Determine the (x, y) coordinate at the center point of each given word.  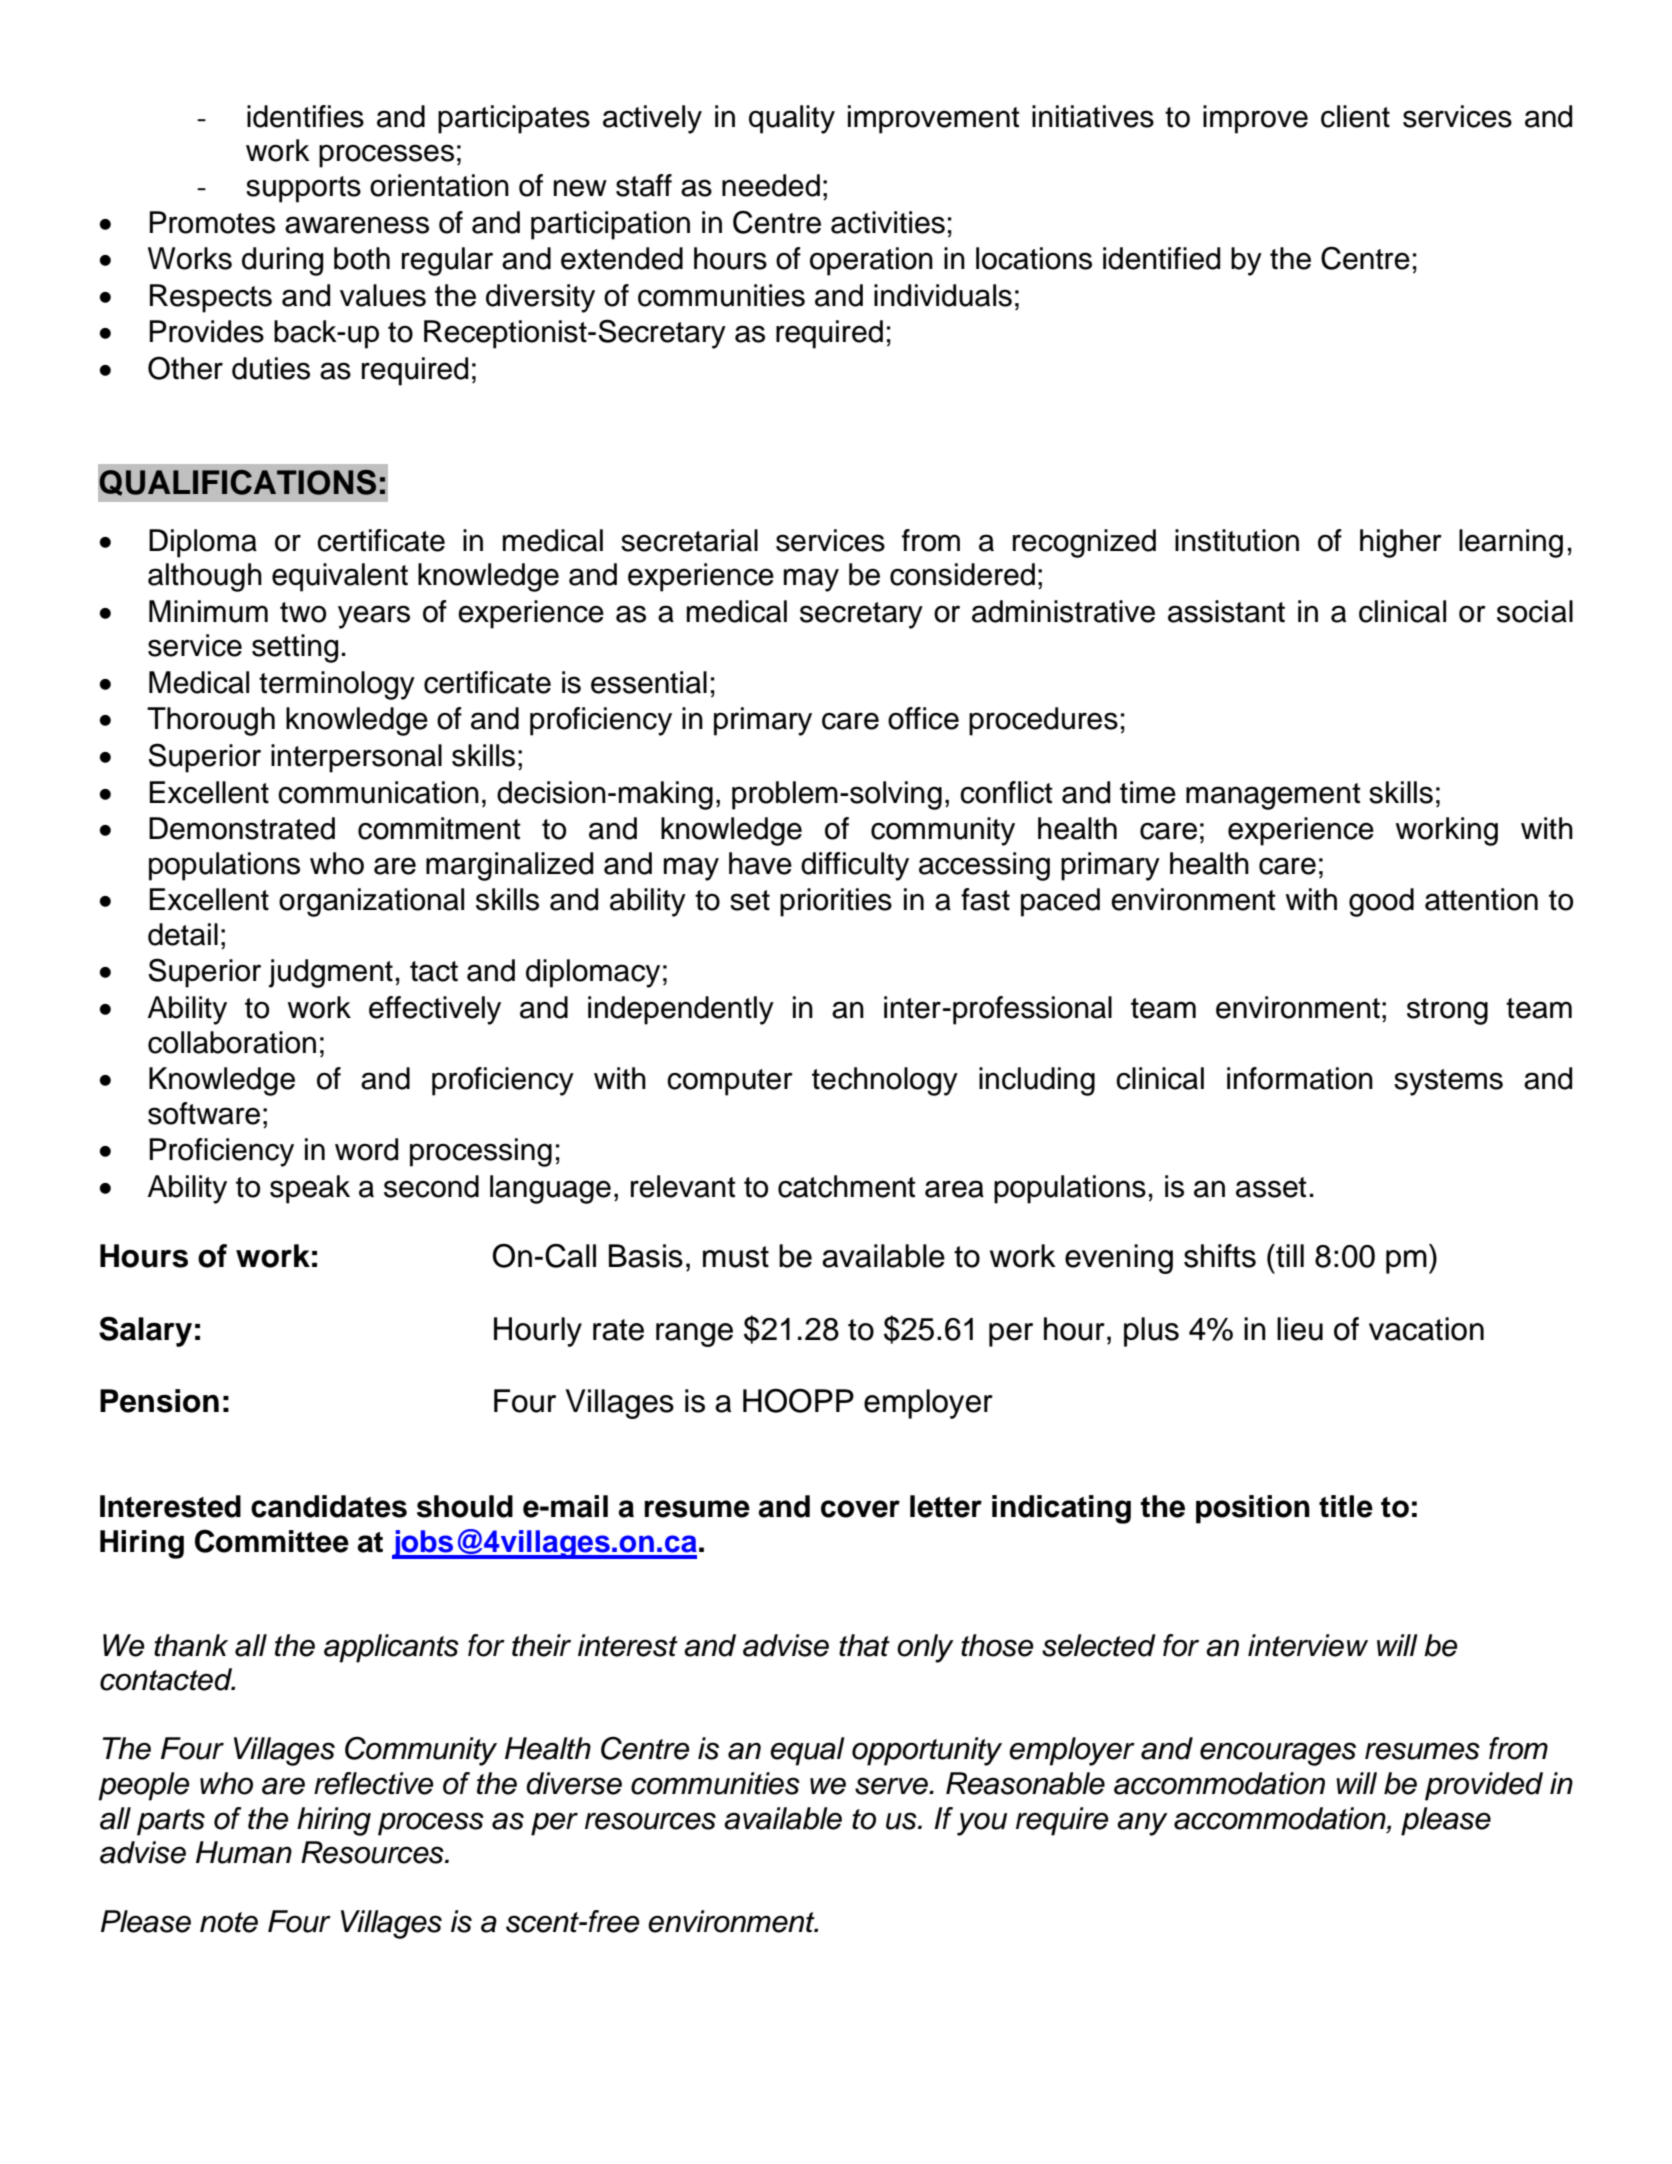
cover (860, 1509)
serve (892, 1786)
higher (1401, 543)
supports (303, 189)
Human (244, 1852)
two (303, 612)
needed (771, 185)
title (1346, 1506)
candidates (329, 1506)
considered (962, 574)
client (1355, 116)
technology (885, 1081)
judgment (331, 973)
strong (1447, 1011)
